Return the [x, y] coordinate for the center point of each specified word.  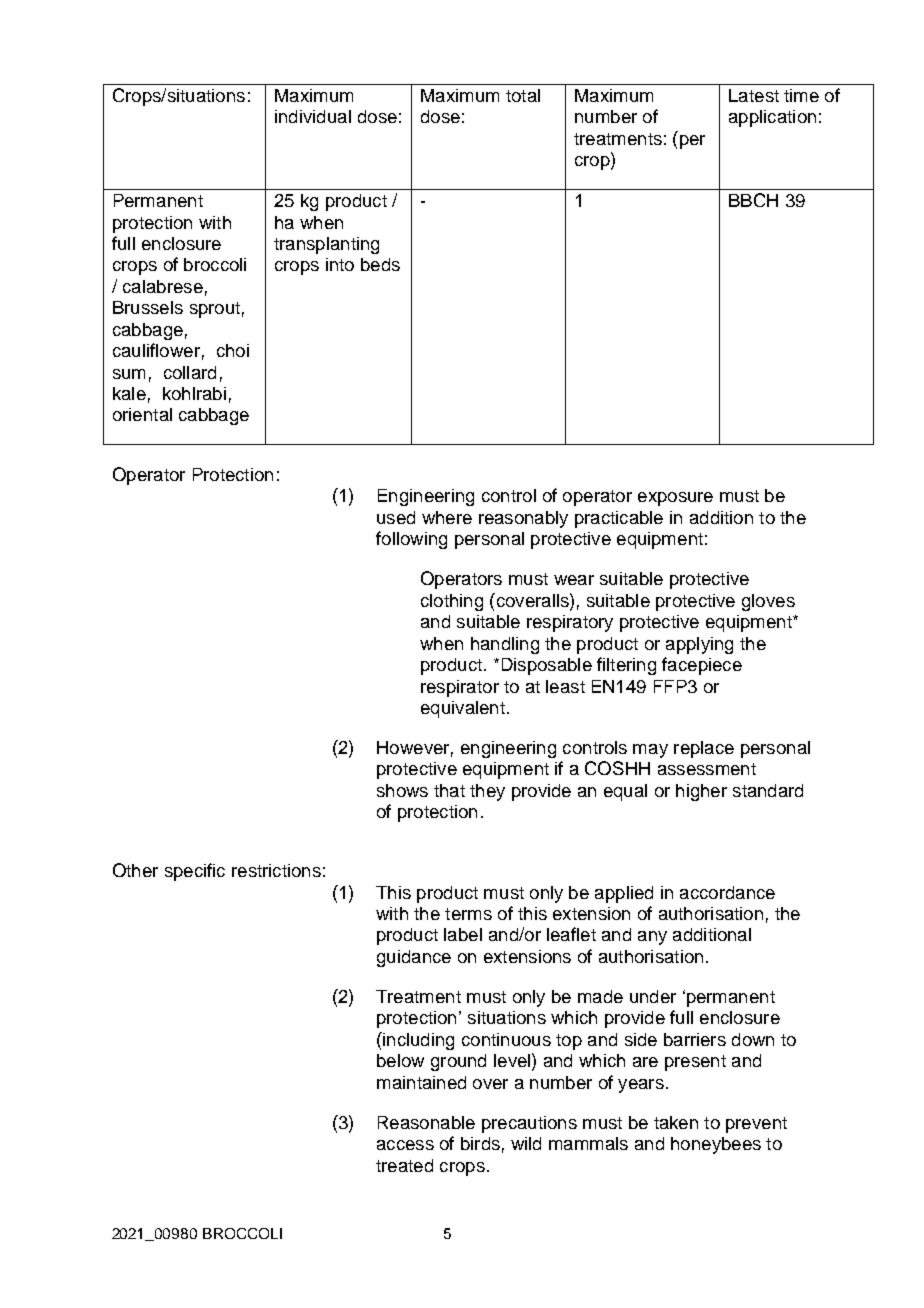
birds [480, 1143]
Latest [754, 95]
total [523, 95]
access [405, 1145]
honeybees [716, 1145]
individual [313, 116]
